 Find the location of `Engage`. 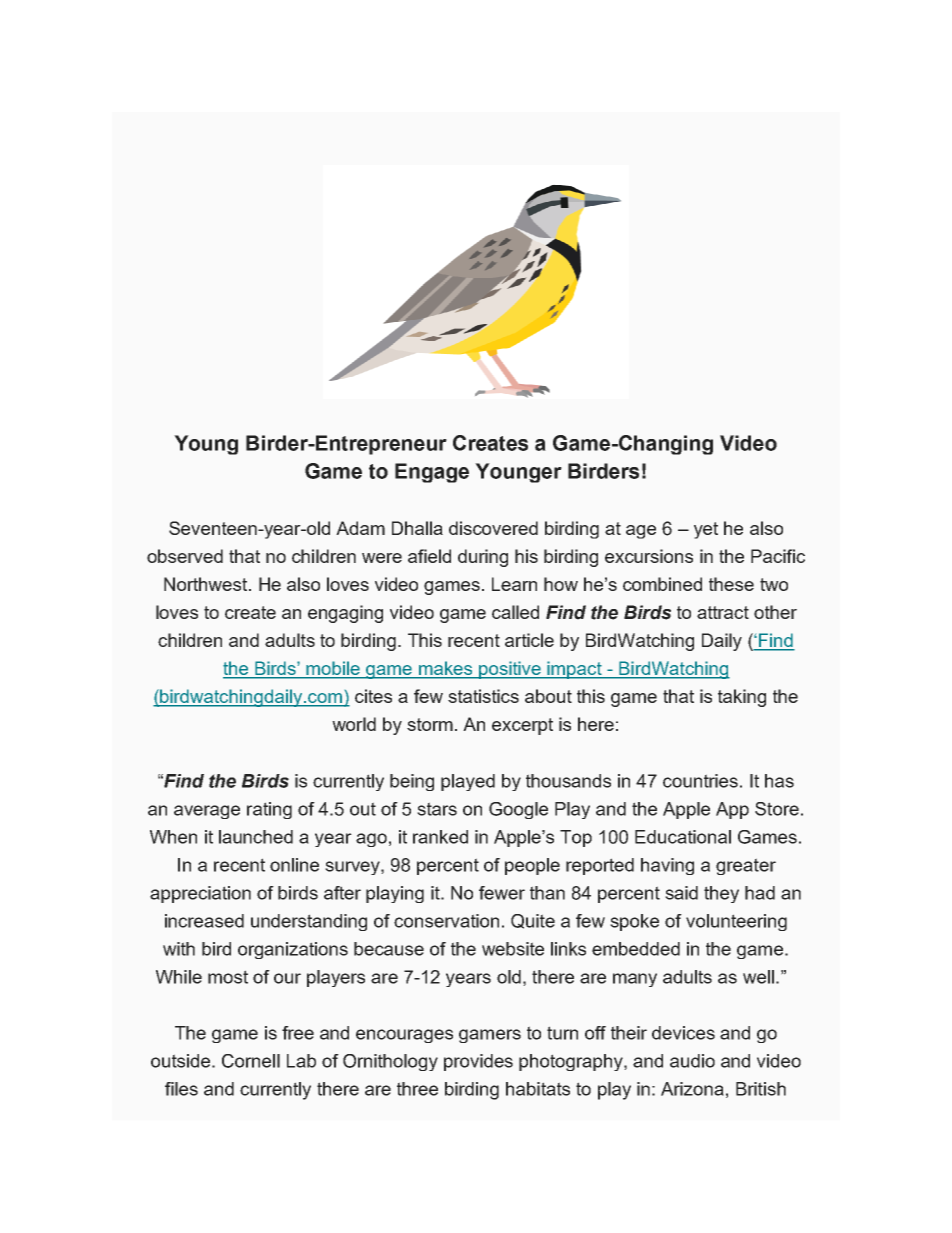

Engage is located at coordinates (432, 473).
